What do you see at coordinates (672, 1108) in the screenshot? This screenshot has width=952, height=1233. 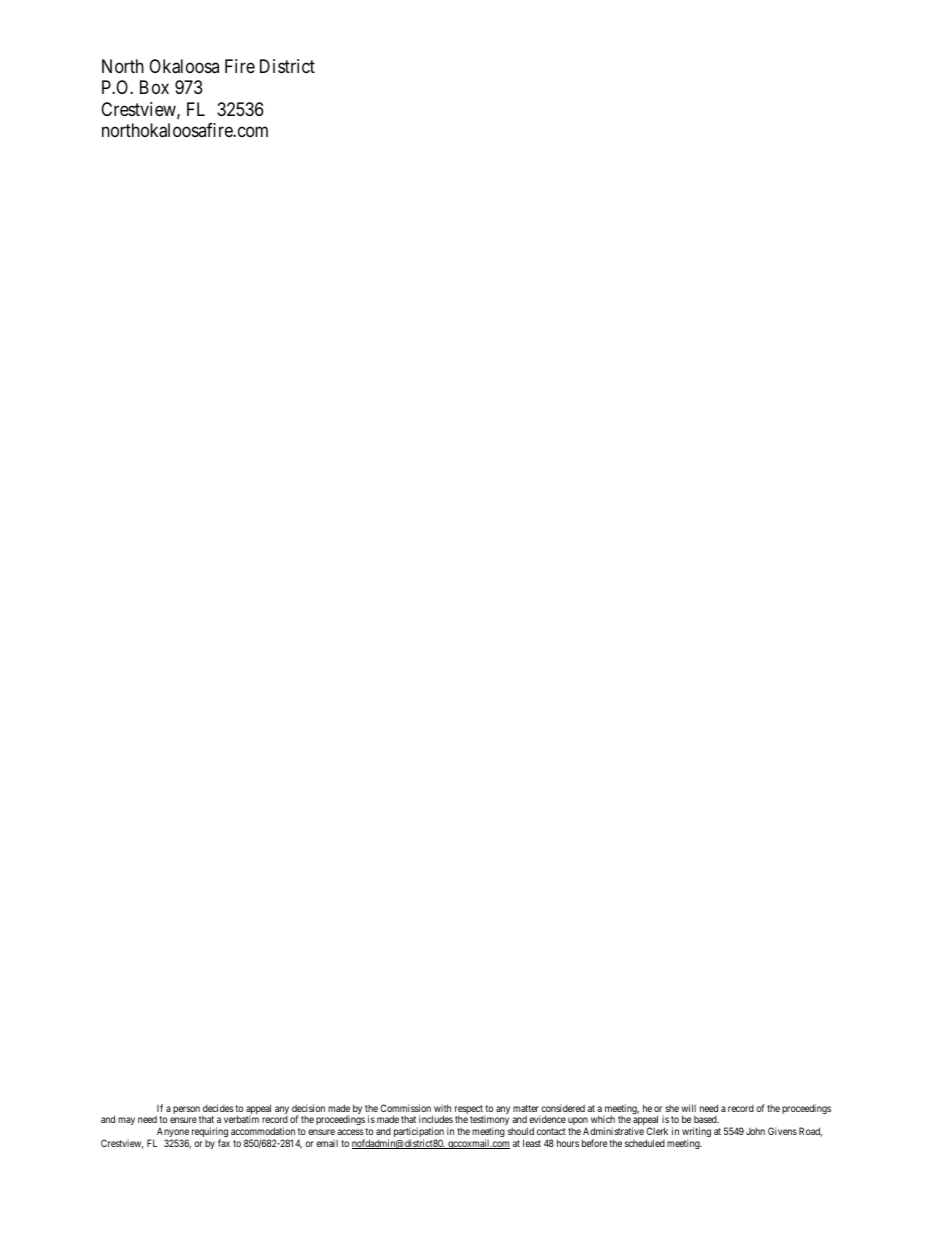 I see `she` at bounding box center [672, 1108].
